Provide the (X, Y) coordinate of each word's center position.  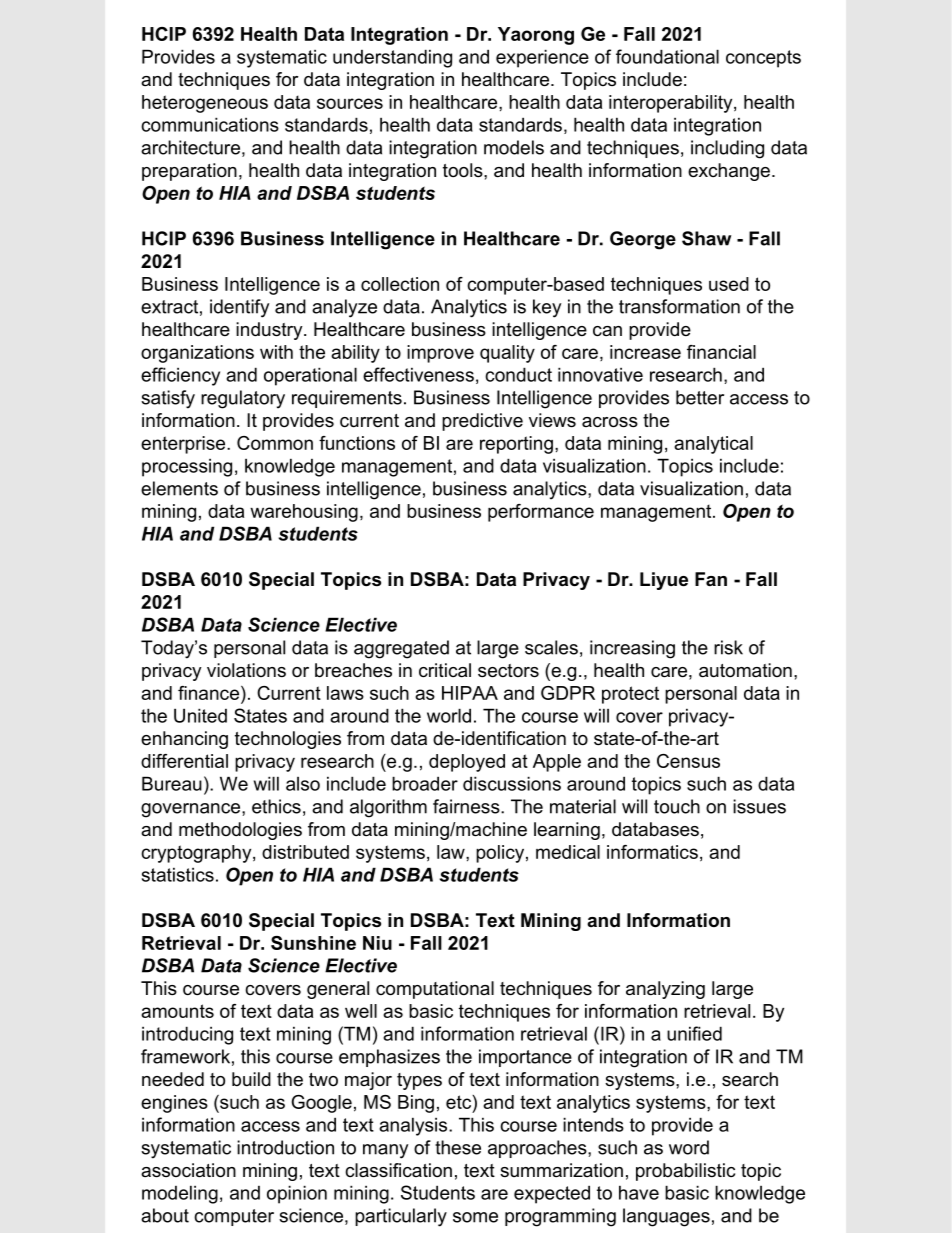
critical (445, 670)
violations (246, 670)
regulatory (243, 399)
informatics (652, 852)
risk (728, 647)
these (458, 1147)
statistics (178, 874)
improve (440, 354)
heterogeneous (205, 104)
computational (435, 990)
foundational (667, 56)
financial (721, 352)
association (188, 1170)
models (514, 147)
